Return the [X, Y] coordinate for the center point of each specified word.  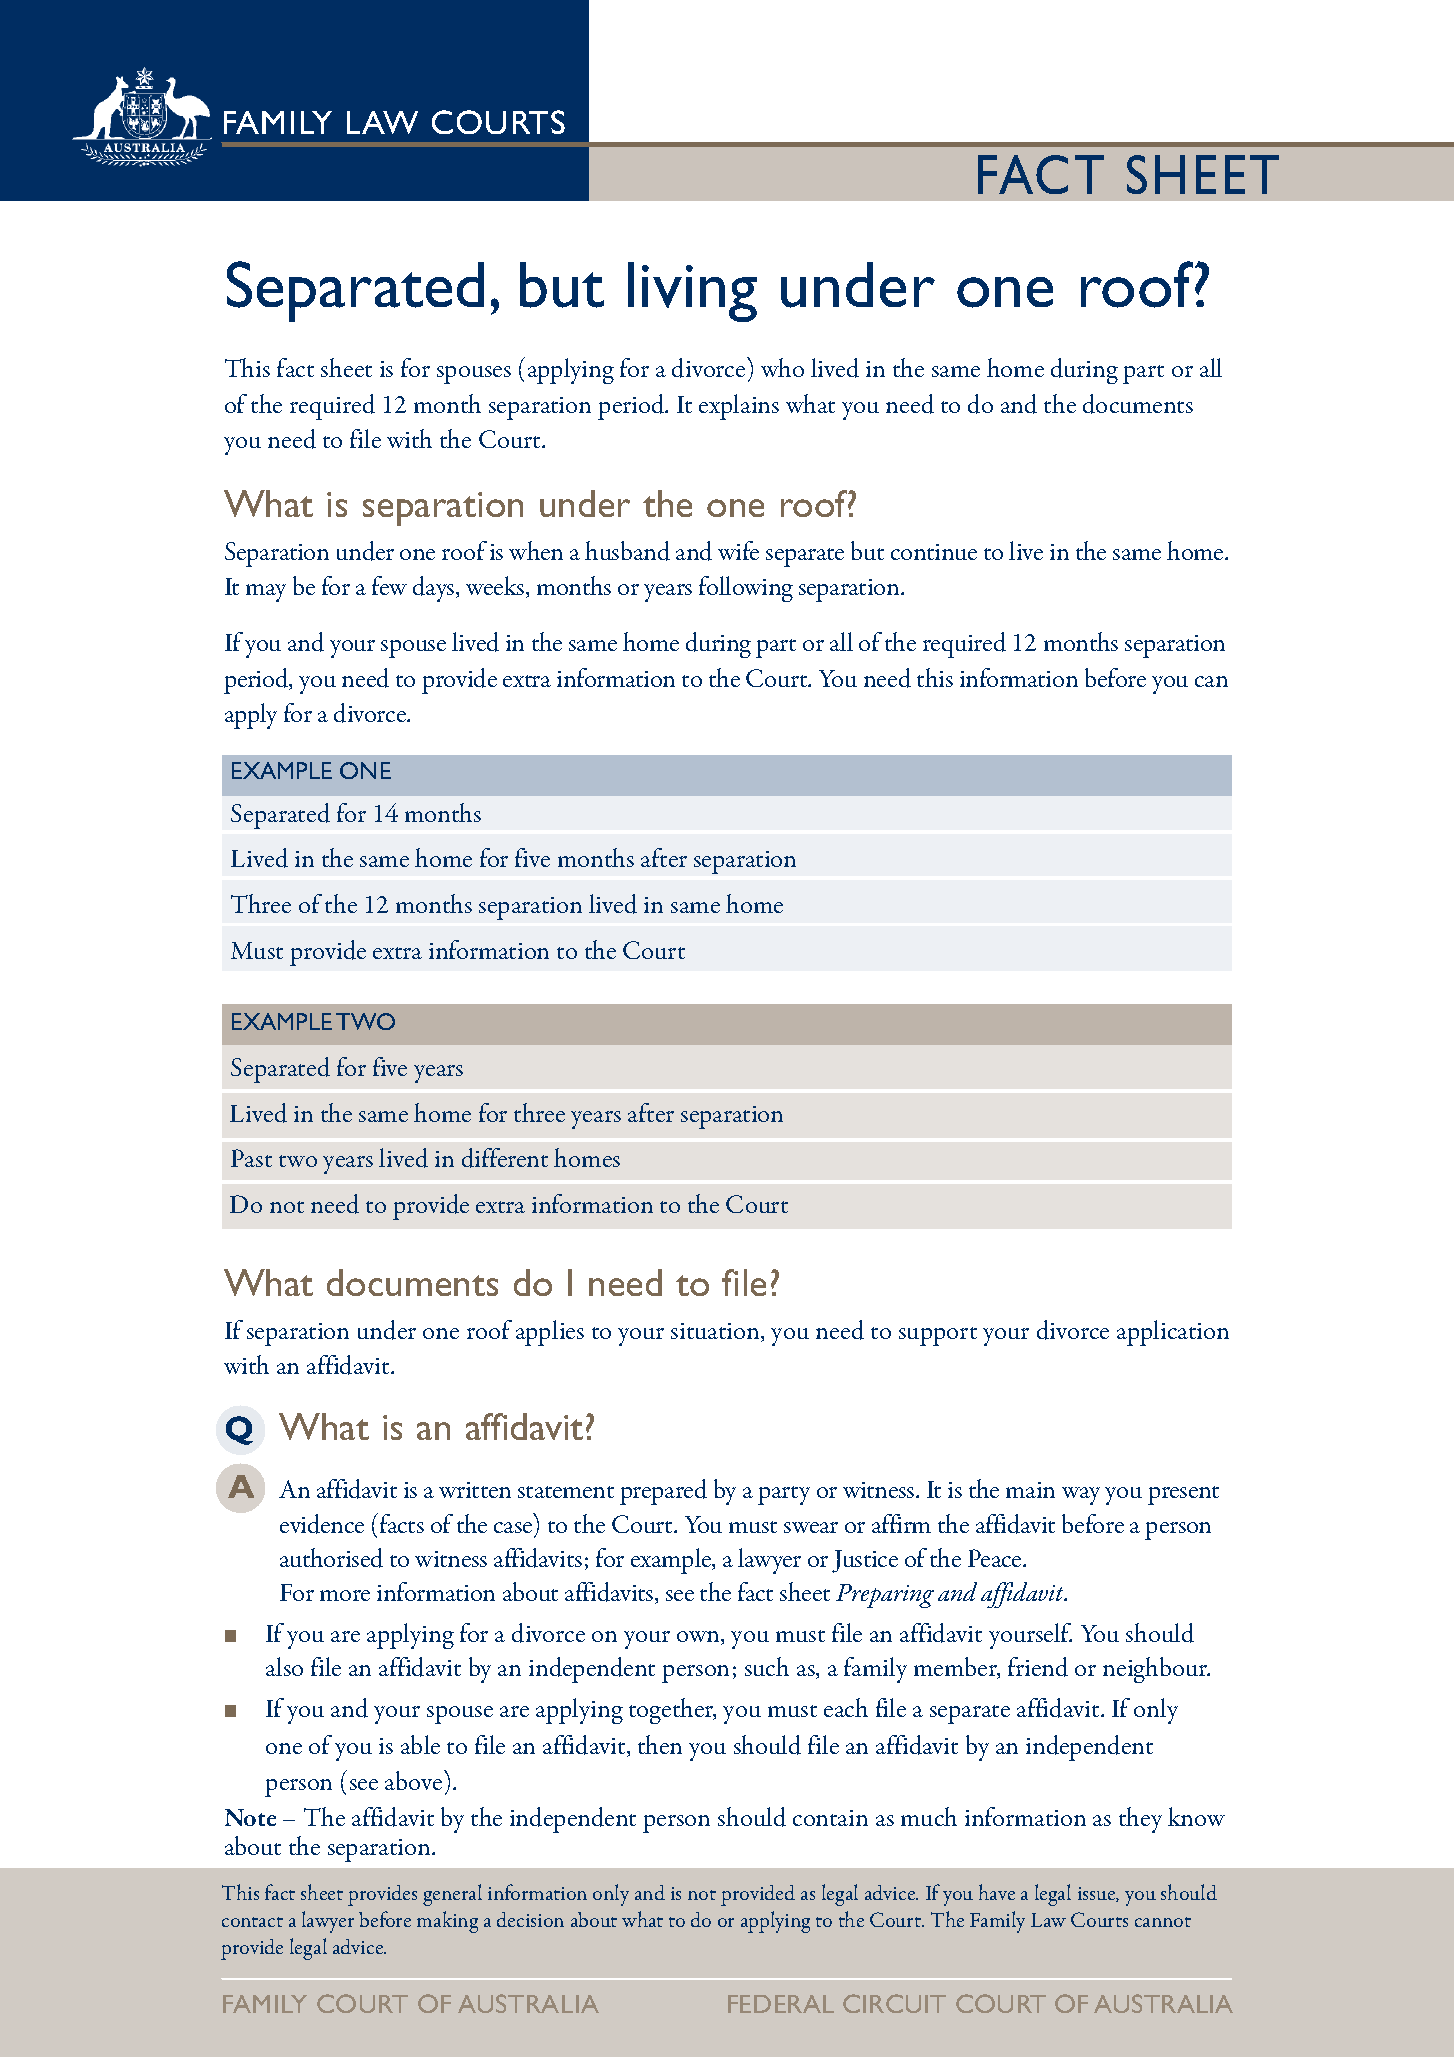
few [389, 585]
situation [716, 1332]
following [746, 589]
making [447, 1922]
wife [738, 550]
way [1081, 1496]
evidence [322, 1524]
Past [251, 1158]
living [692, 292]
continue [934, 552]
